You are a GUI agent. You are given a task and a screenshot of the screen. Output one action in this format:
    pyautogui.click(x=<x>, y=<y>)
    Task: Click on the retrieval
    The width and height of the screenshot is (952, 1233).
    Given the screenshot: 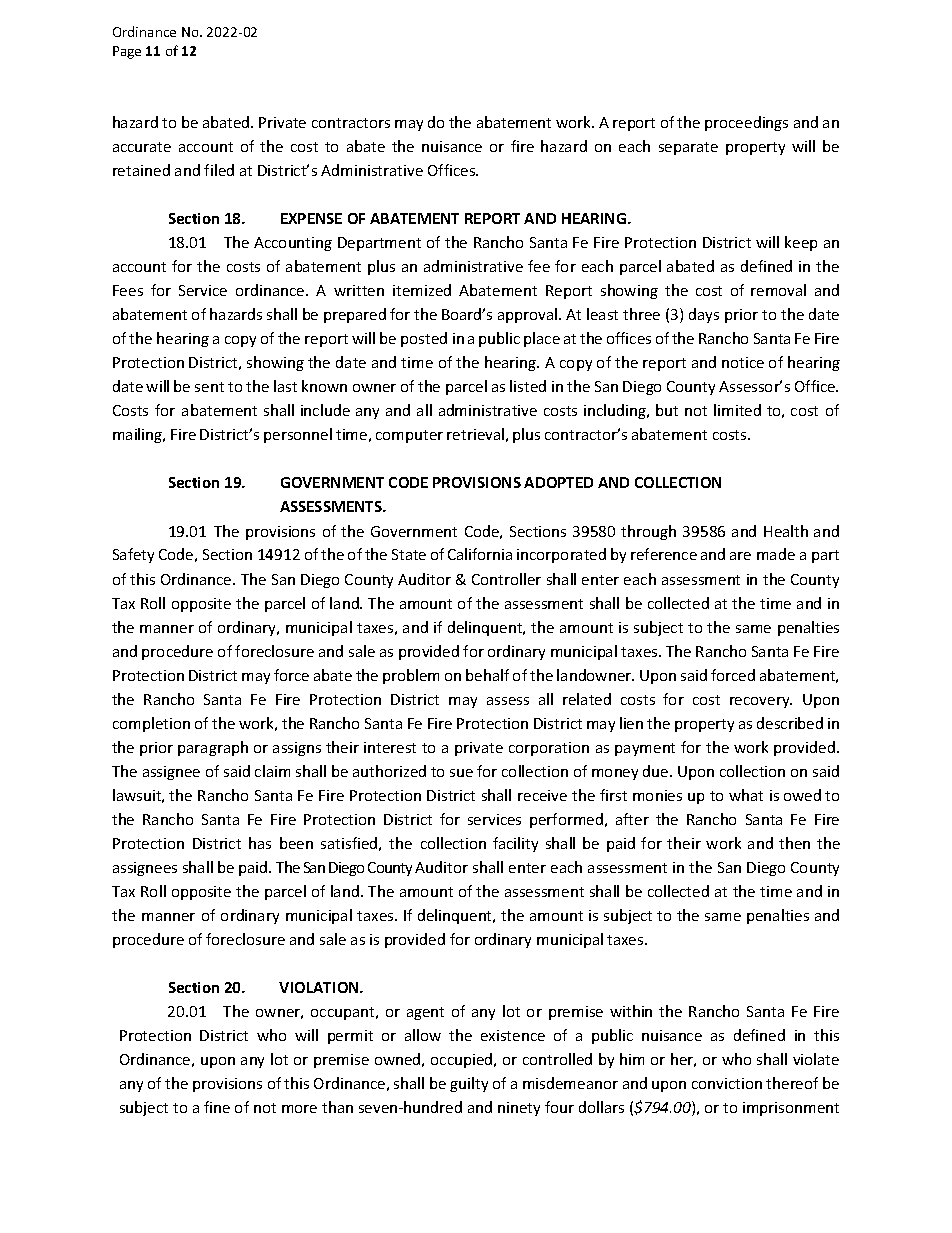 What is the action you would take?
    pyautogui.click(x=475, y=434)
